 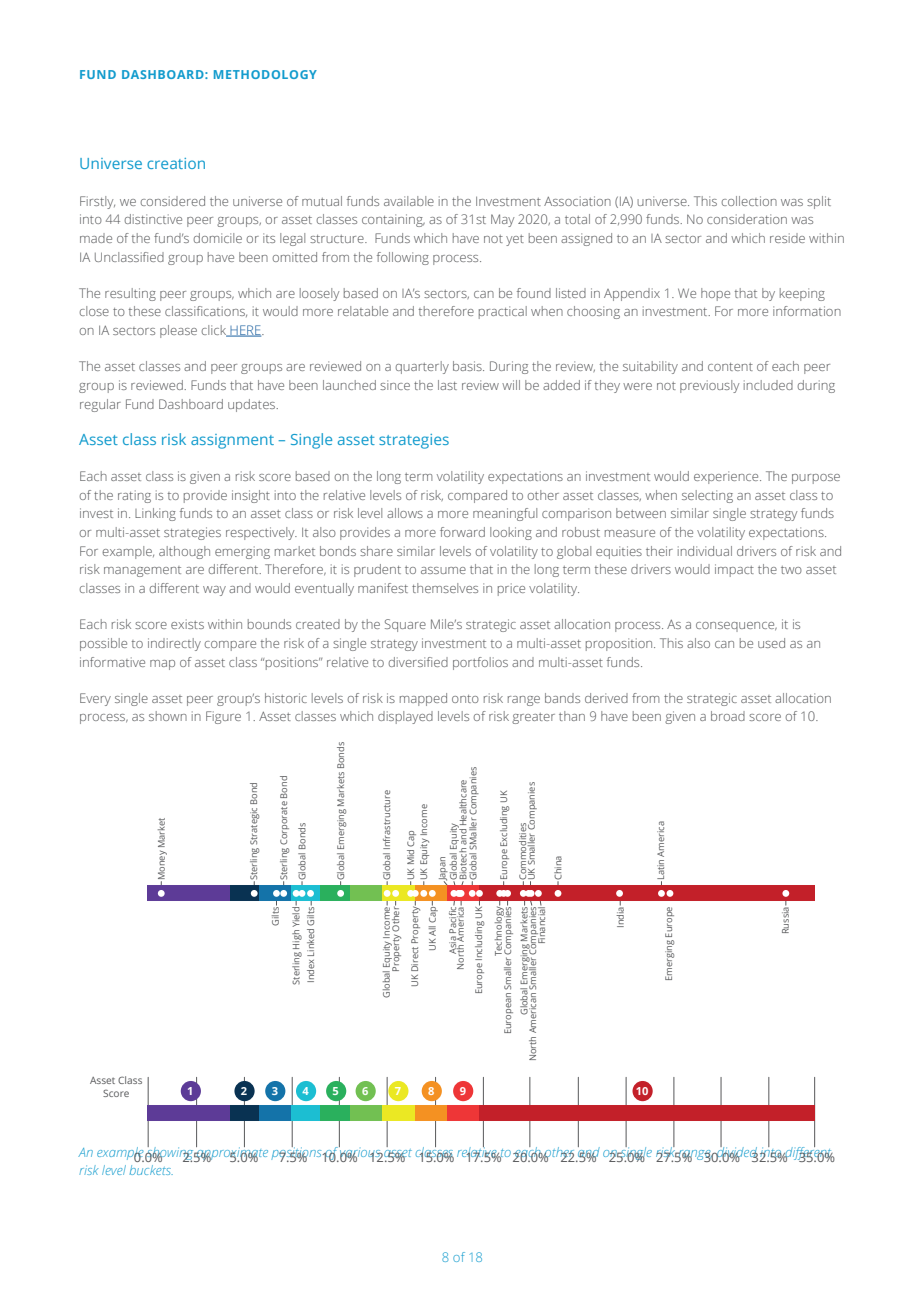 What do you see at coordinates (223, 717) in the screenshot?
I see `Figure` at bounding box center [223, 717].
